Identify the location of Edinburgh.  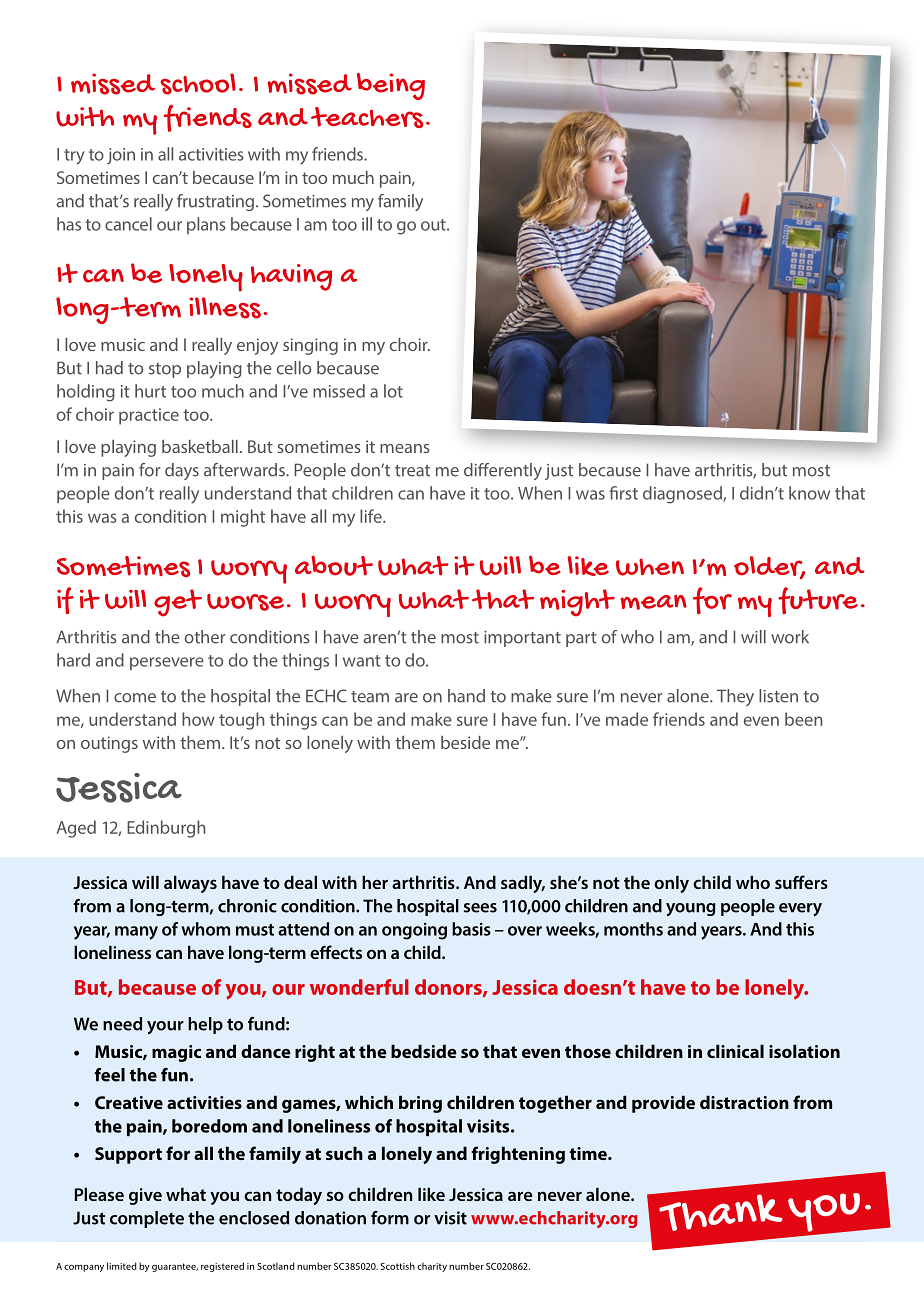
(166, 829).
